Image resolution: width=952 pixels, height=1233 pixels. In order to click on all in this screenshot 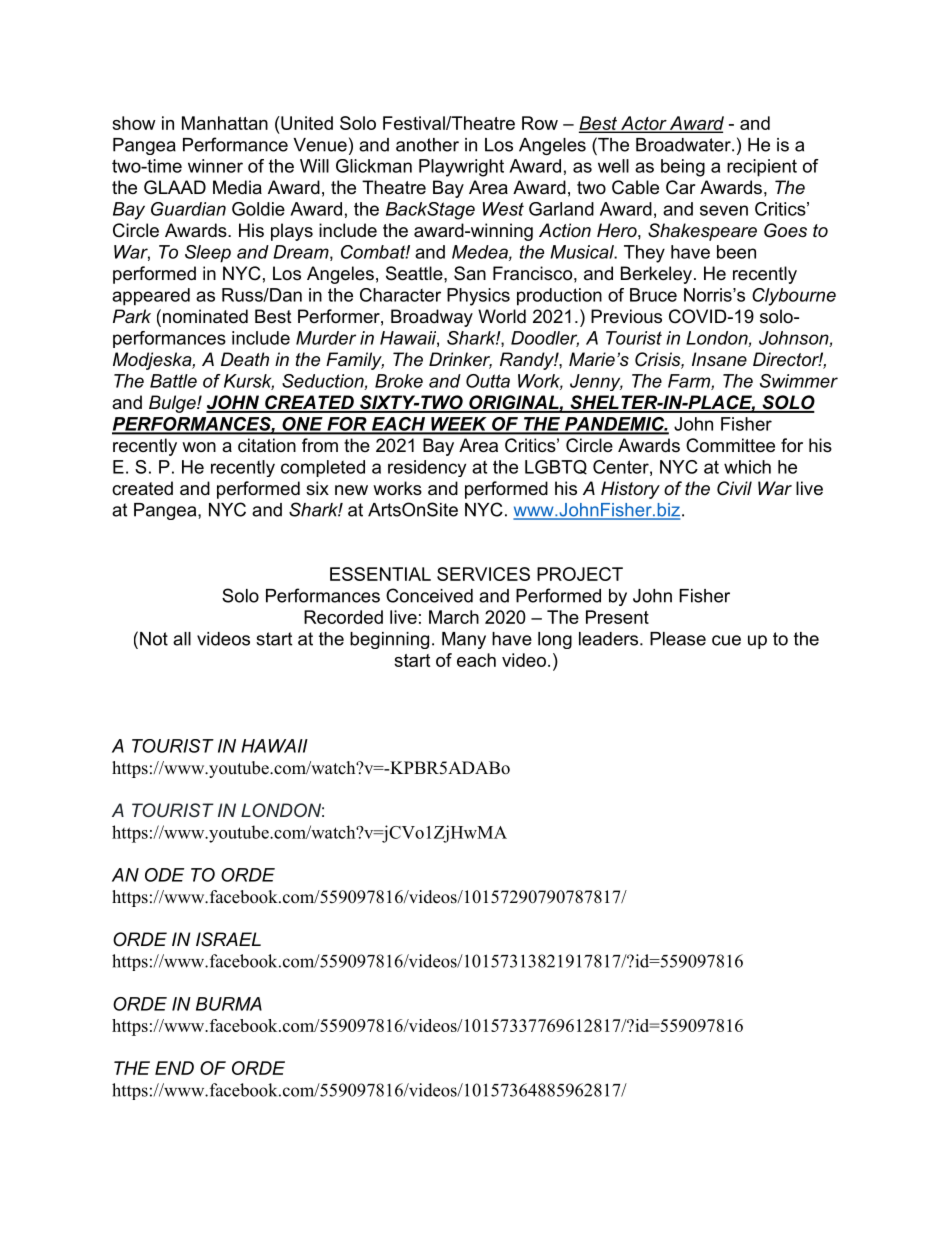, I will do `click(182, 639)`.
